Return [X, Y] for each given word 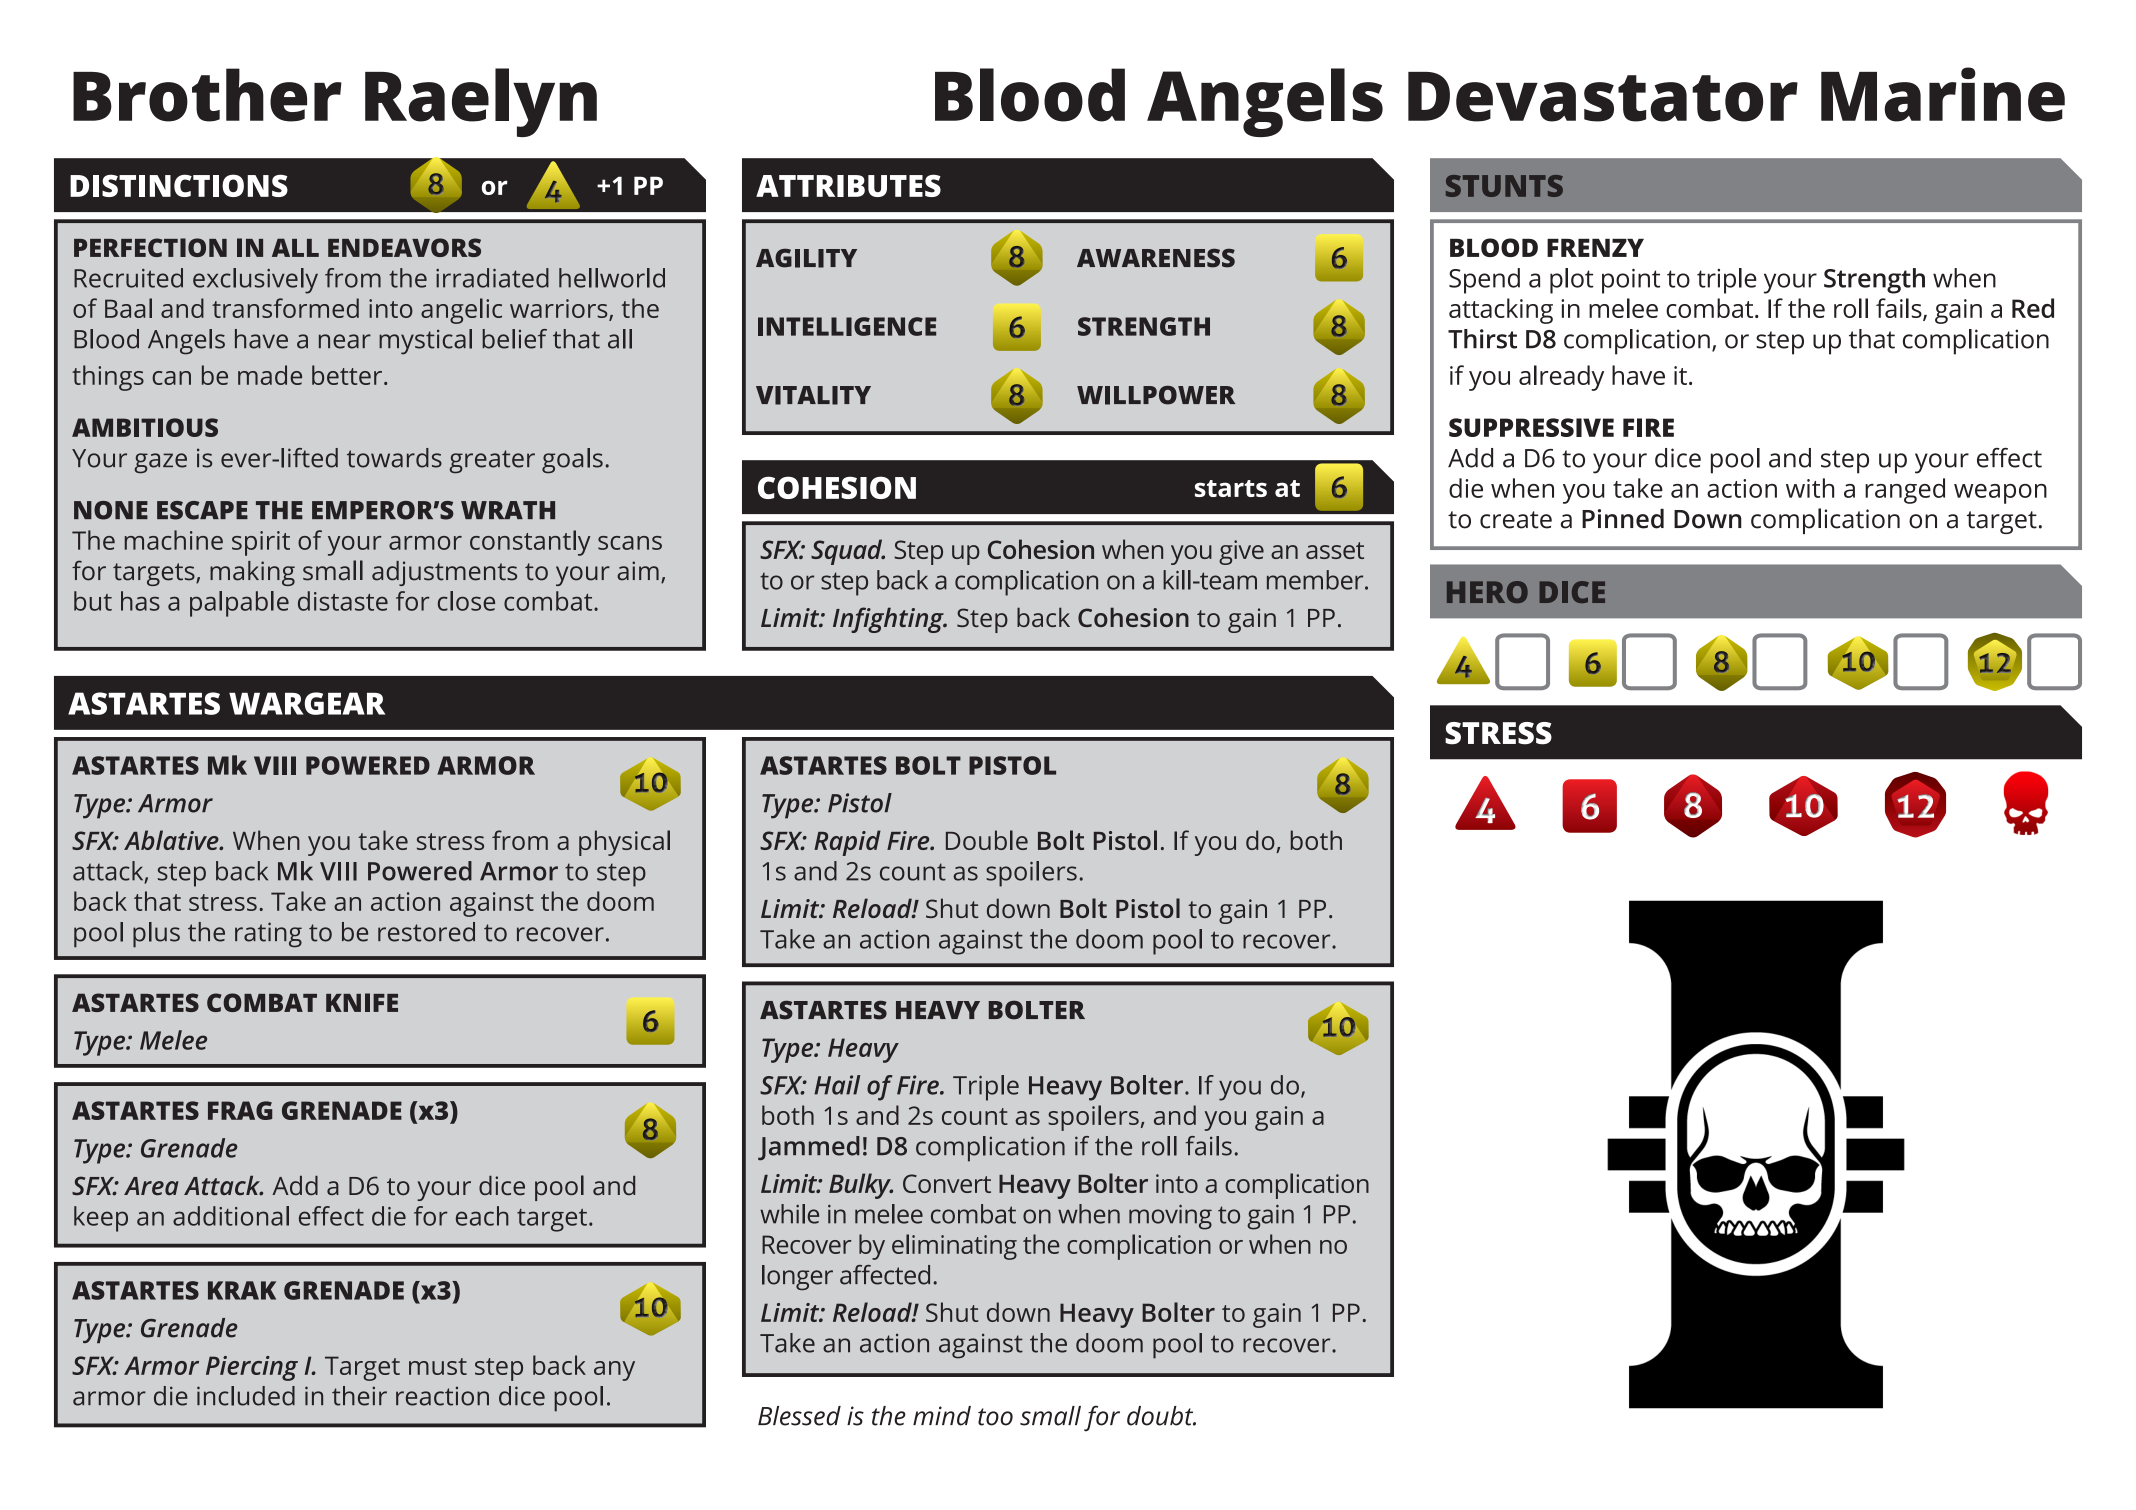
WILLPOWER [1156, 395]
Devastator [1603, 97]
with [1810, 488]
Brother [207, 95]
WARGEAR [307, 703]
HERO [1487, 592]
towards [394, 458]
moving [1170, 1217]
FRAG [240, 1110]
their [359, 1396]
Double [987, 840]
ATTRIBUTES [848, 185]
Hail [837, 1085]
